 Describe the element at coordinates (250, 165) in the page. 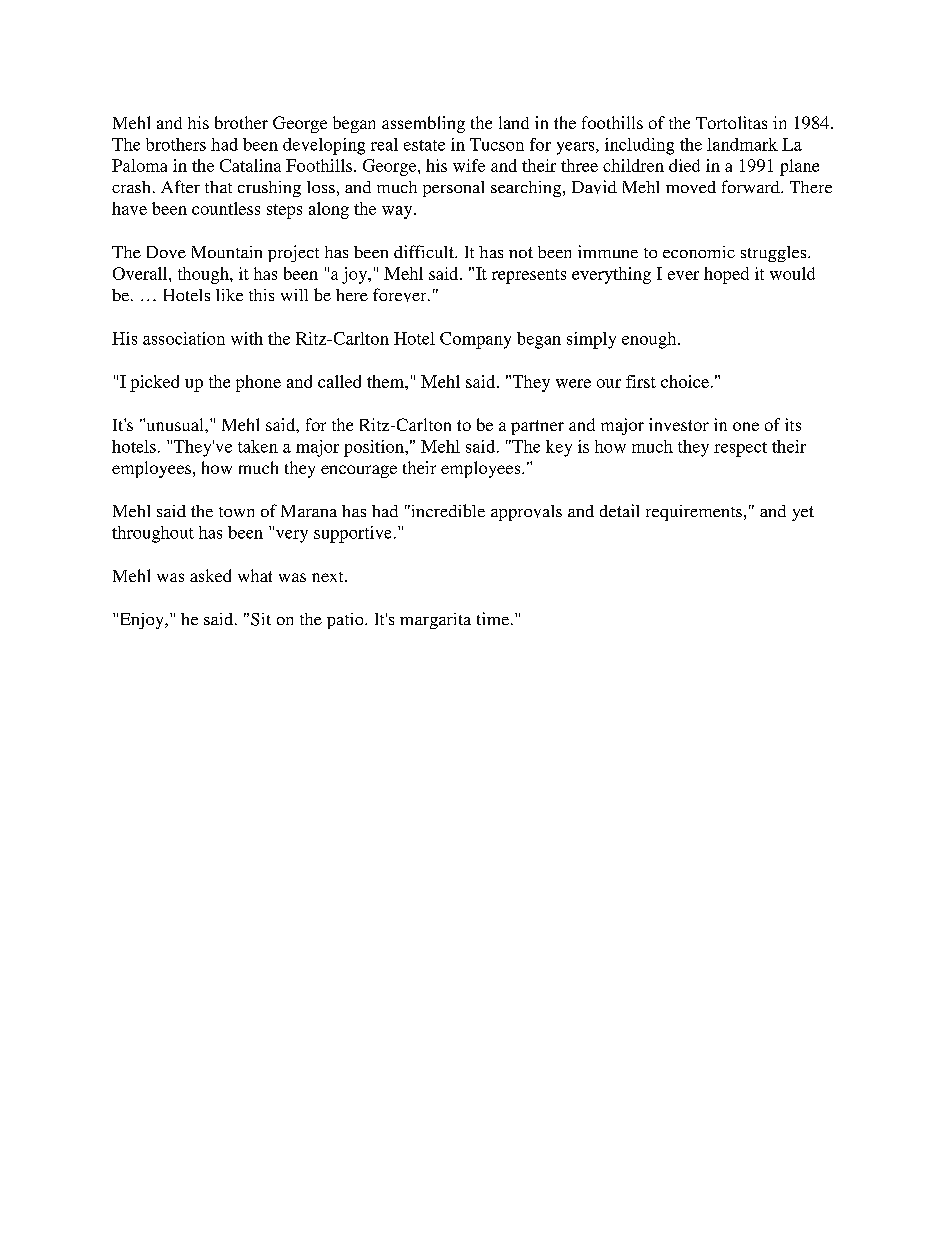

I see `Catalina` at that location.
